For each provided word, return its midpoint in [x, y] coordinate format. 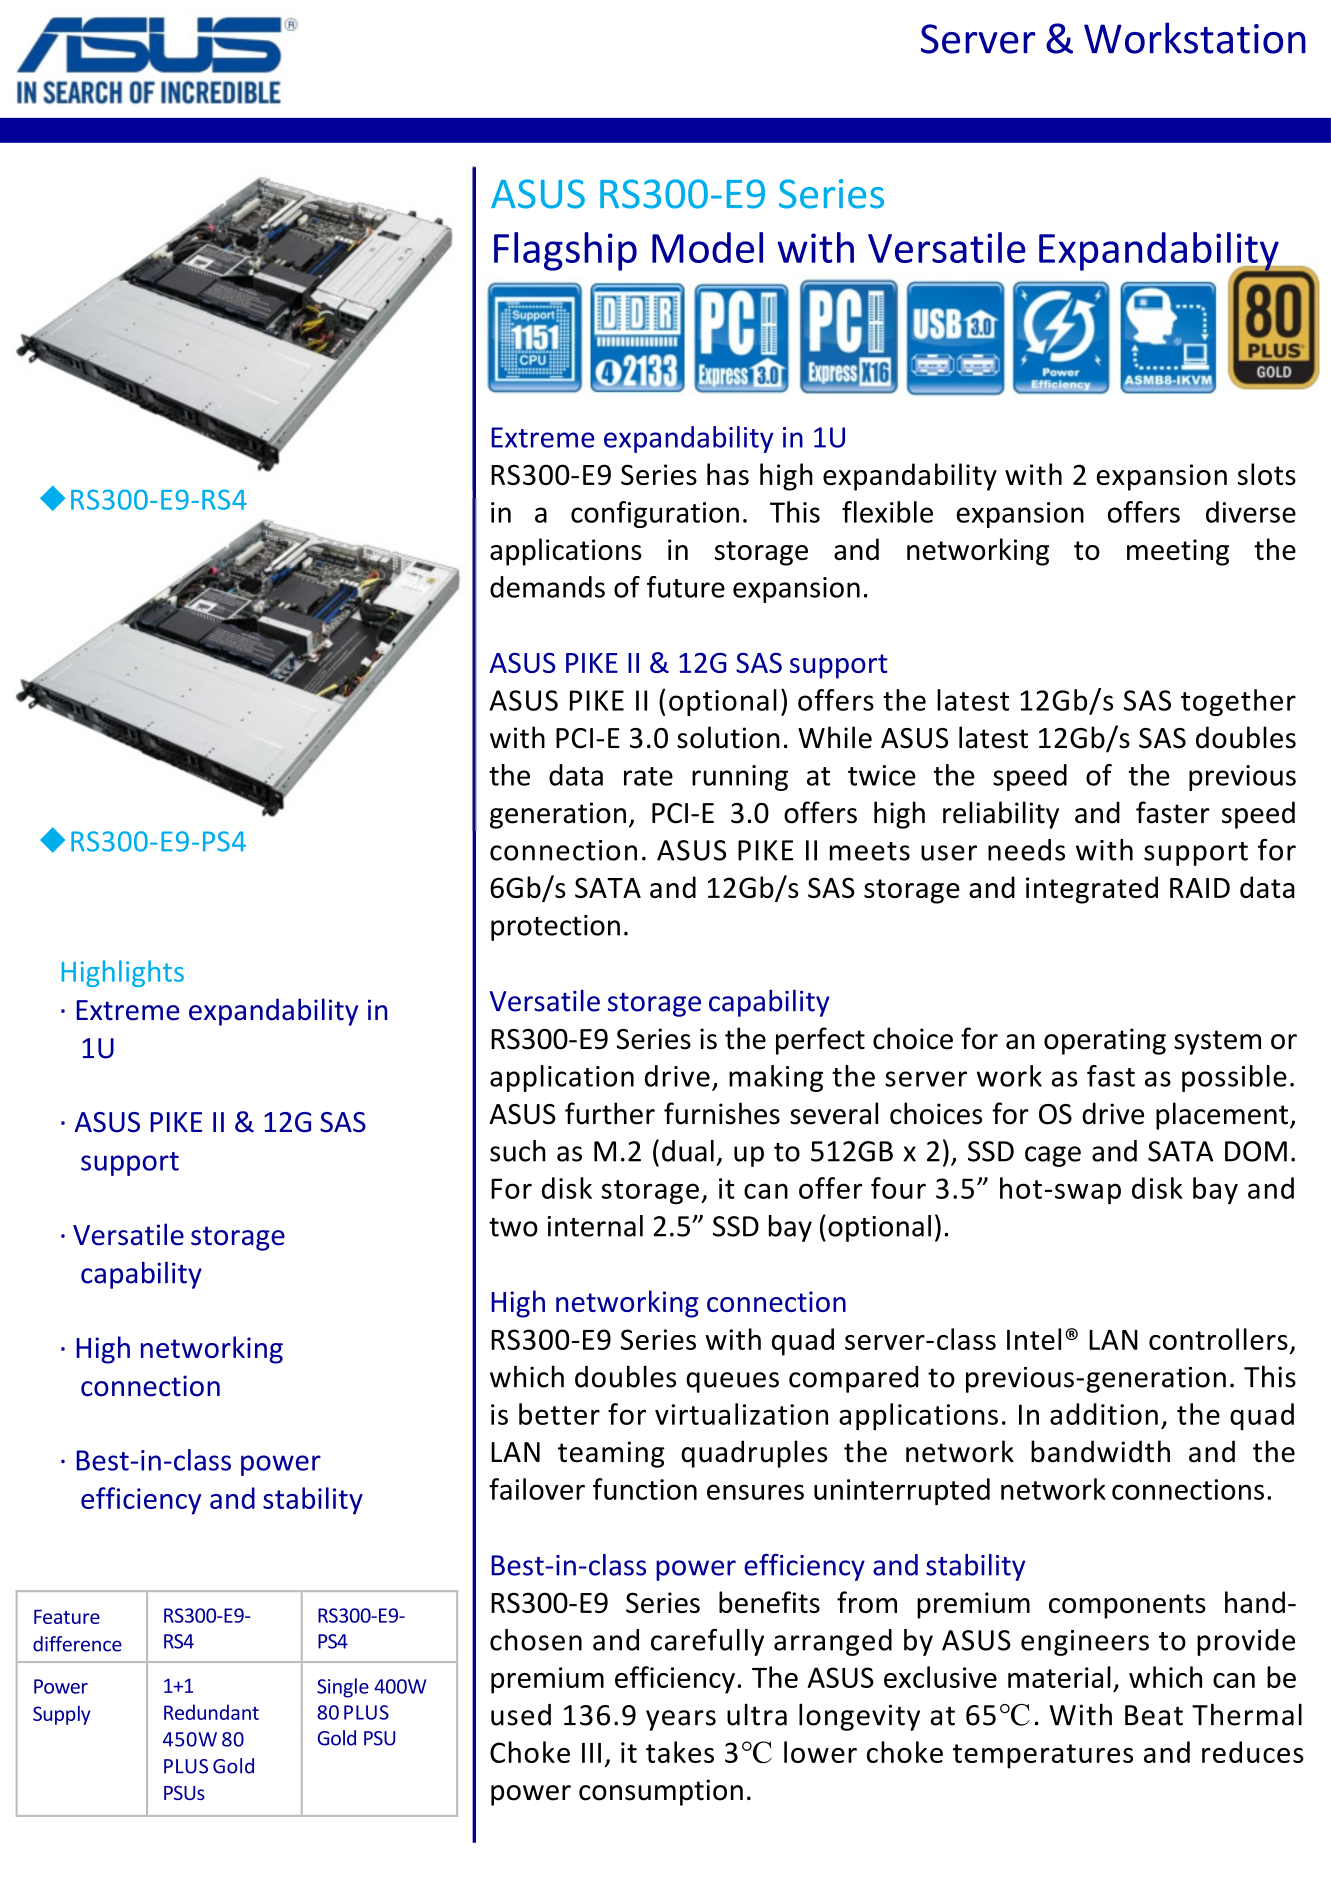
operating [1105, 1041]
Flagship [565, 251]
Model [707, 247]
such [518, 1151]
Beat [1154, 1715]
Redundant [211, 1712]
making [776, 1078]
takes [680, 1752]
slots [1267, 474]
